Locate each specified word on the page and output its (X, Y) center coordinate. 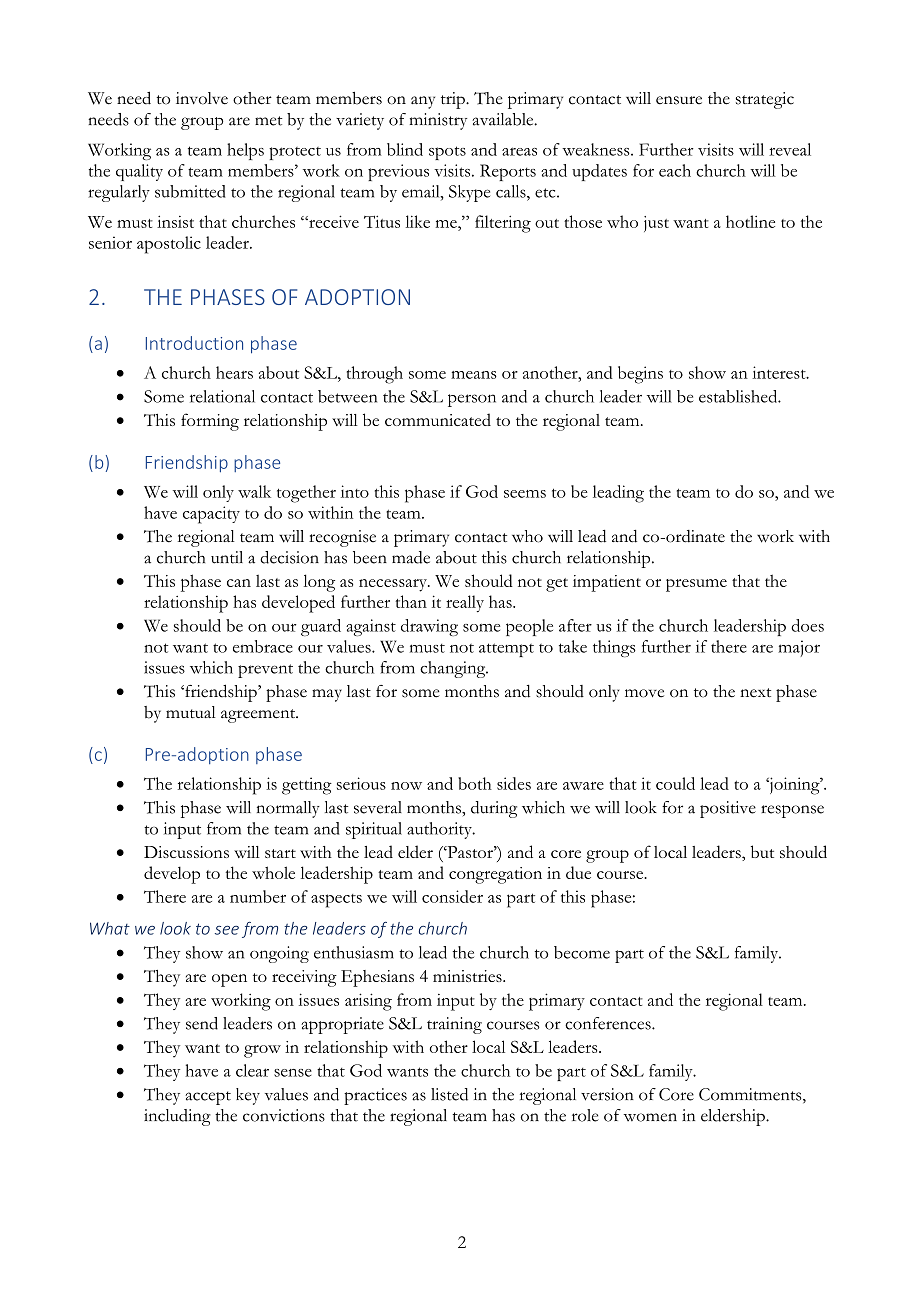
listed (449, 1094)
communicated (438, 419)
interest (780, 372)
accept (208, 1098)
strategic (765, 100)
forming (210, 422)
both (475, 783)
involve (202, 98)
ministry (438, 121)
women (650, 1117)
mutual (191, 712)
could (675, 783)
